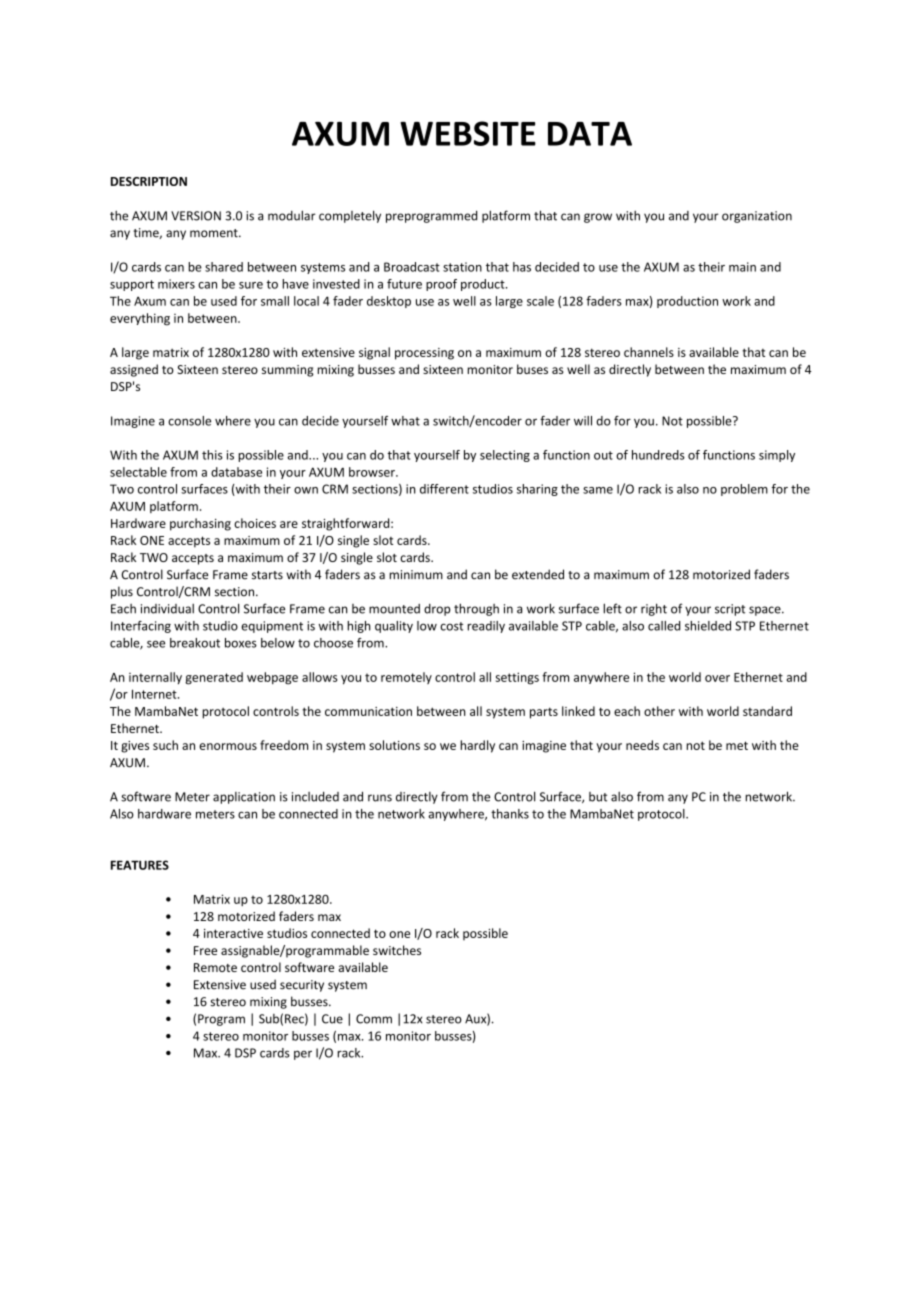 This screenshot has height=1308, width=924. I want to click on VERSION, so click(196, 216).
